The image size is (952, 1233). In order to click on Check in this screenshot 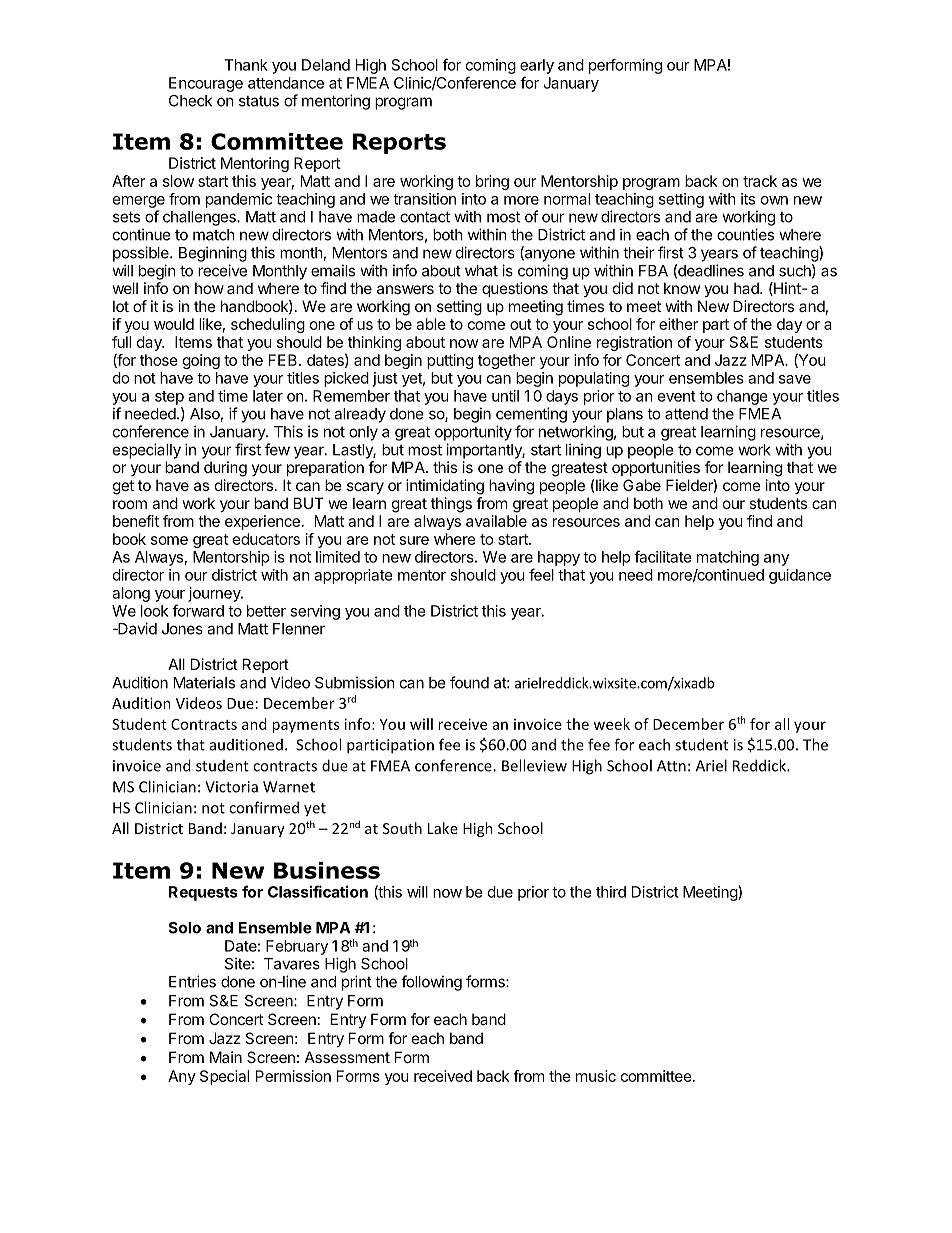, I will do `click(190, 101)`.
